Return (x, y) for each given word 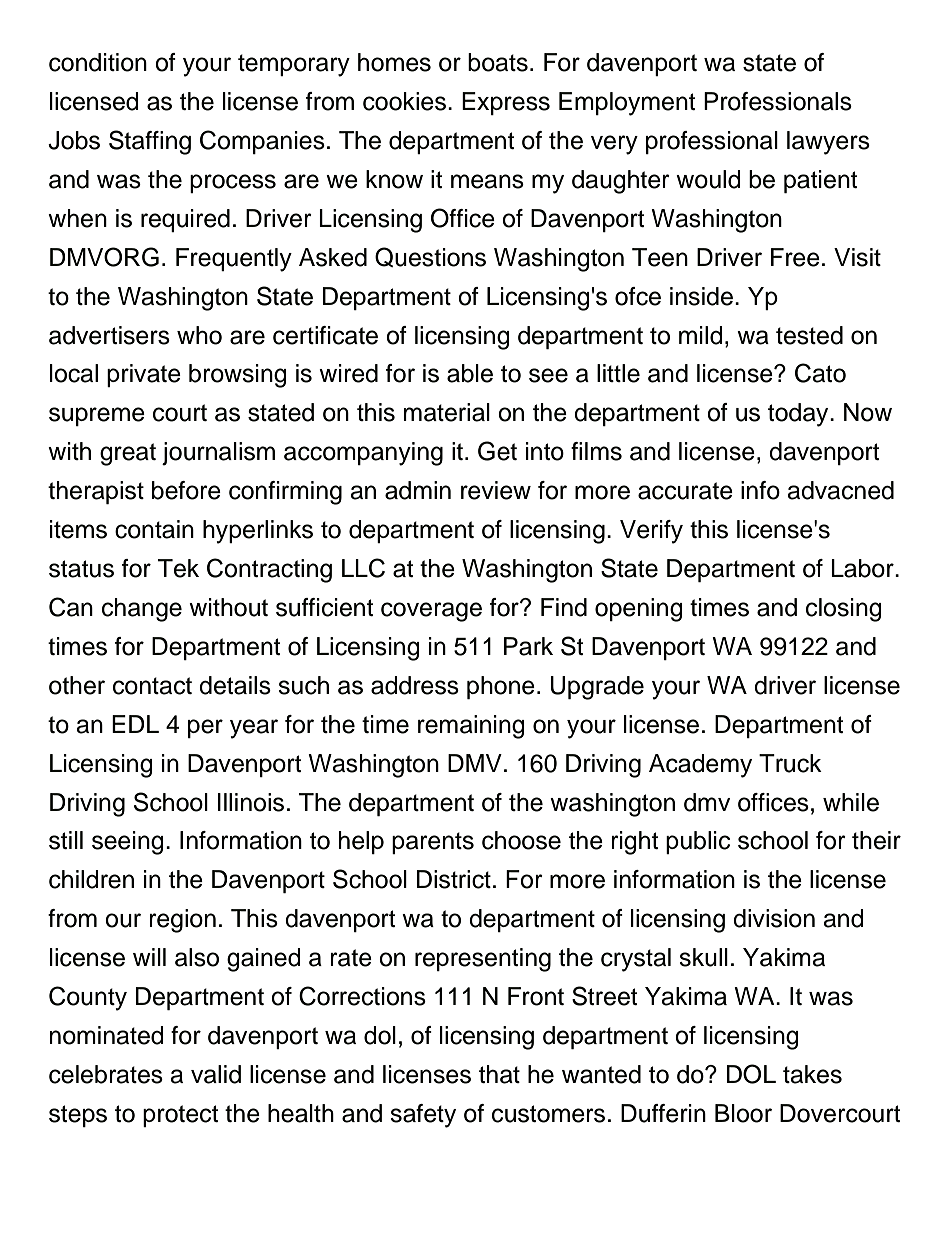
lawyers (828, 143)
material (447, 412)
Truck (790, 763)
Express (506, 103)
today (799, 415)
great (128, 454)
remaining (471, 727)
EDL (135, 724)
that (499, 1074)
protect (180, 1116)
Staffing (150, 142)
